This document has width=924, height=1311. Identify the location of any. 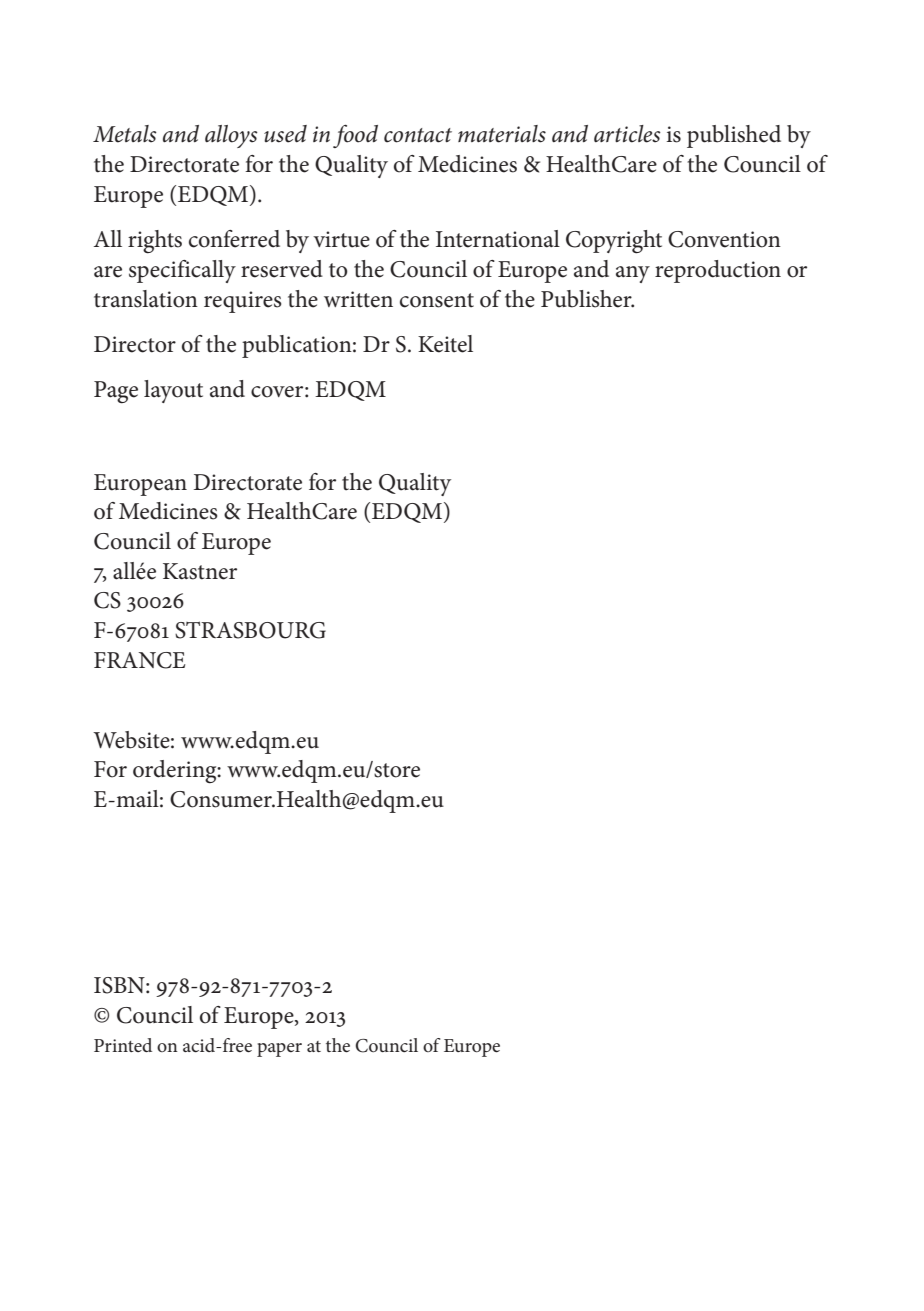
(633, 274).
